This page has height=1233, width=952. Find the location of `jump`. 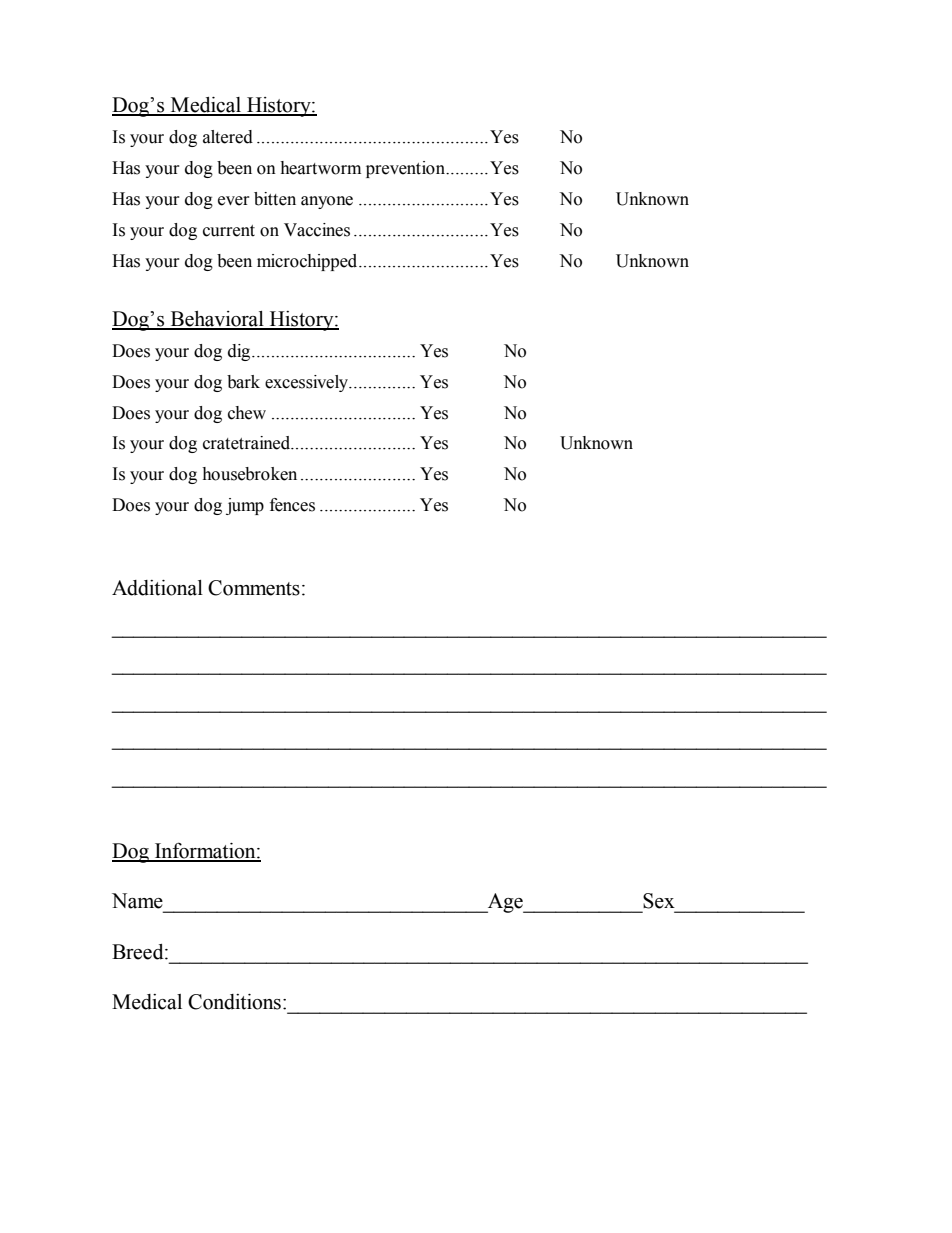

jump is located at coordinates (245, 506).
